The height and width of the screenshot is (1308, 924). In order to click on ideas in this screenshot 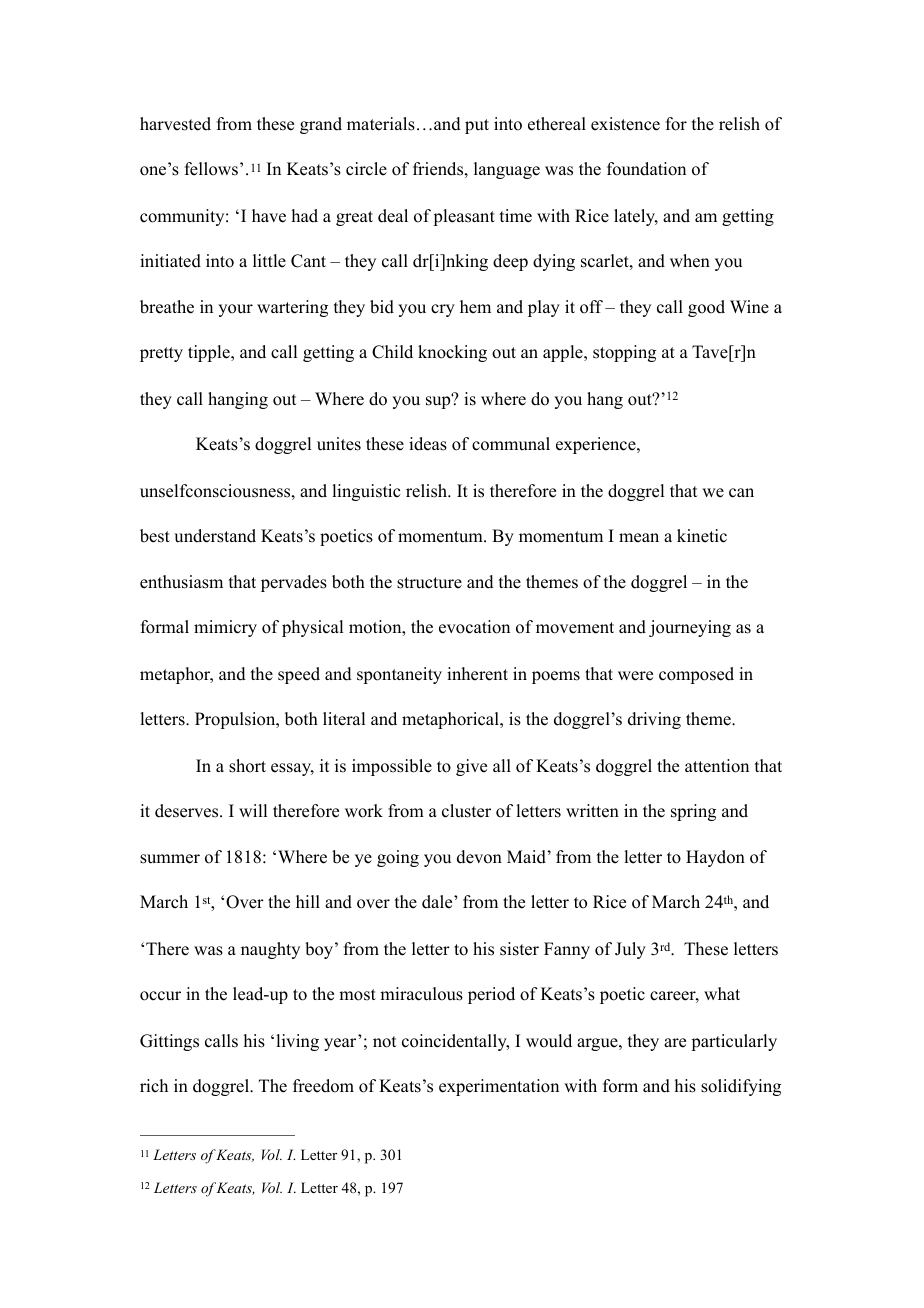, I will do `click(428, 444)`.
